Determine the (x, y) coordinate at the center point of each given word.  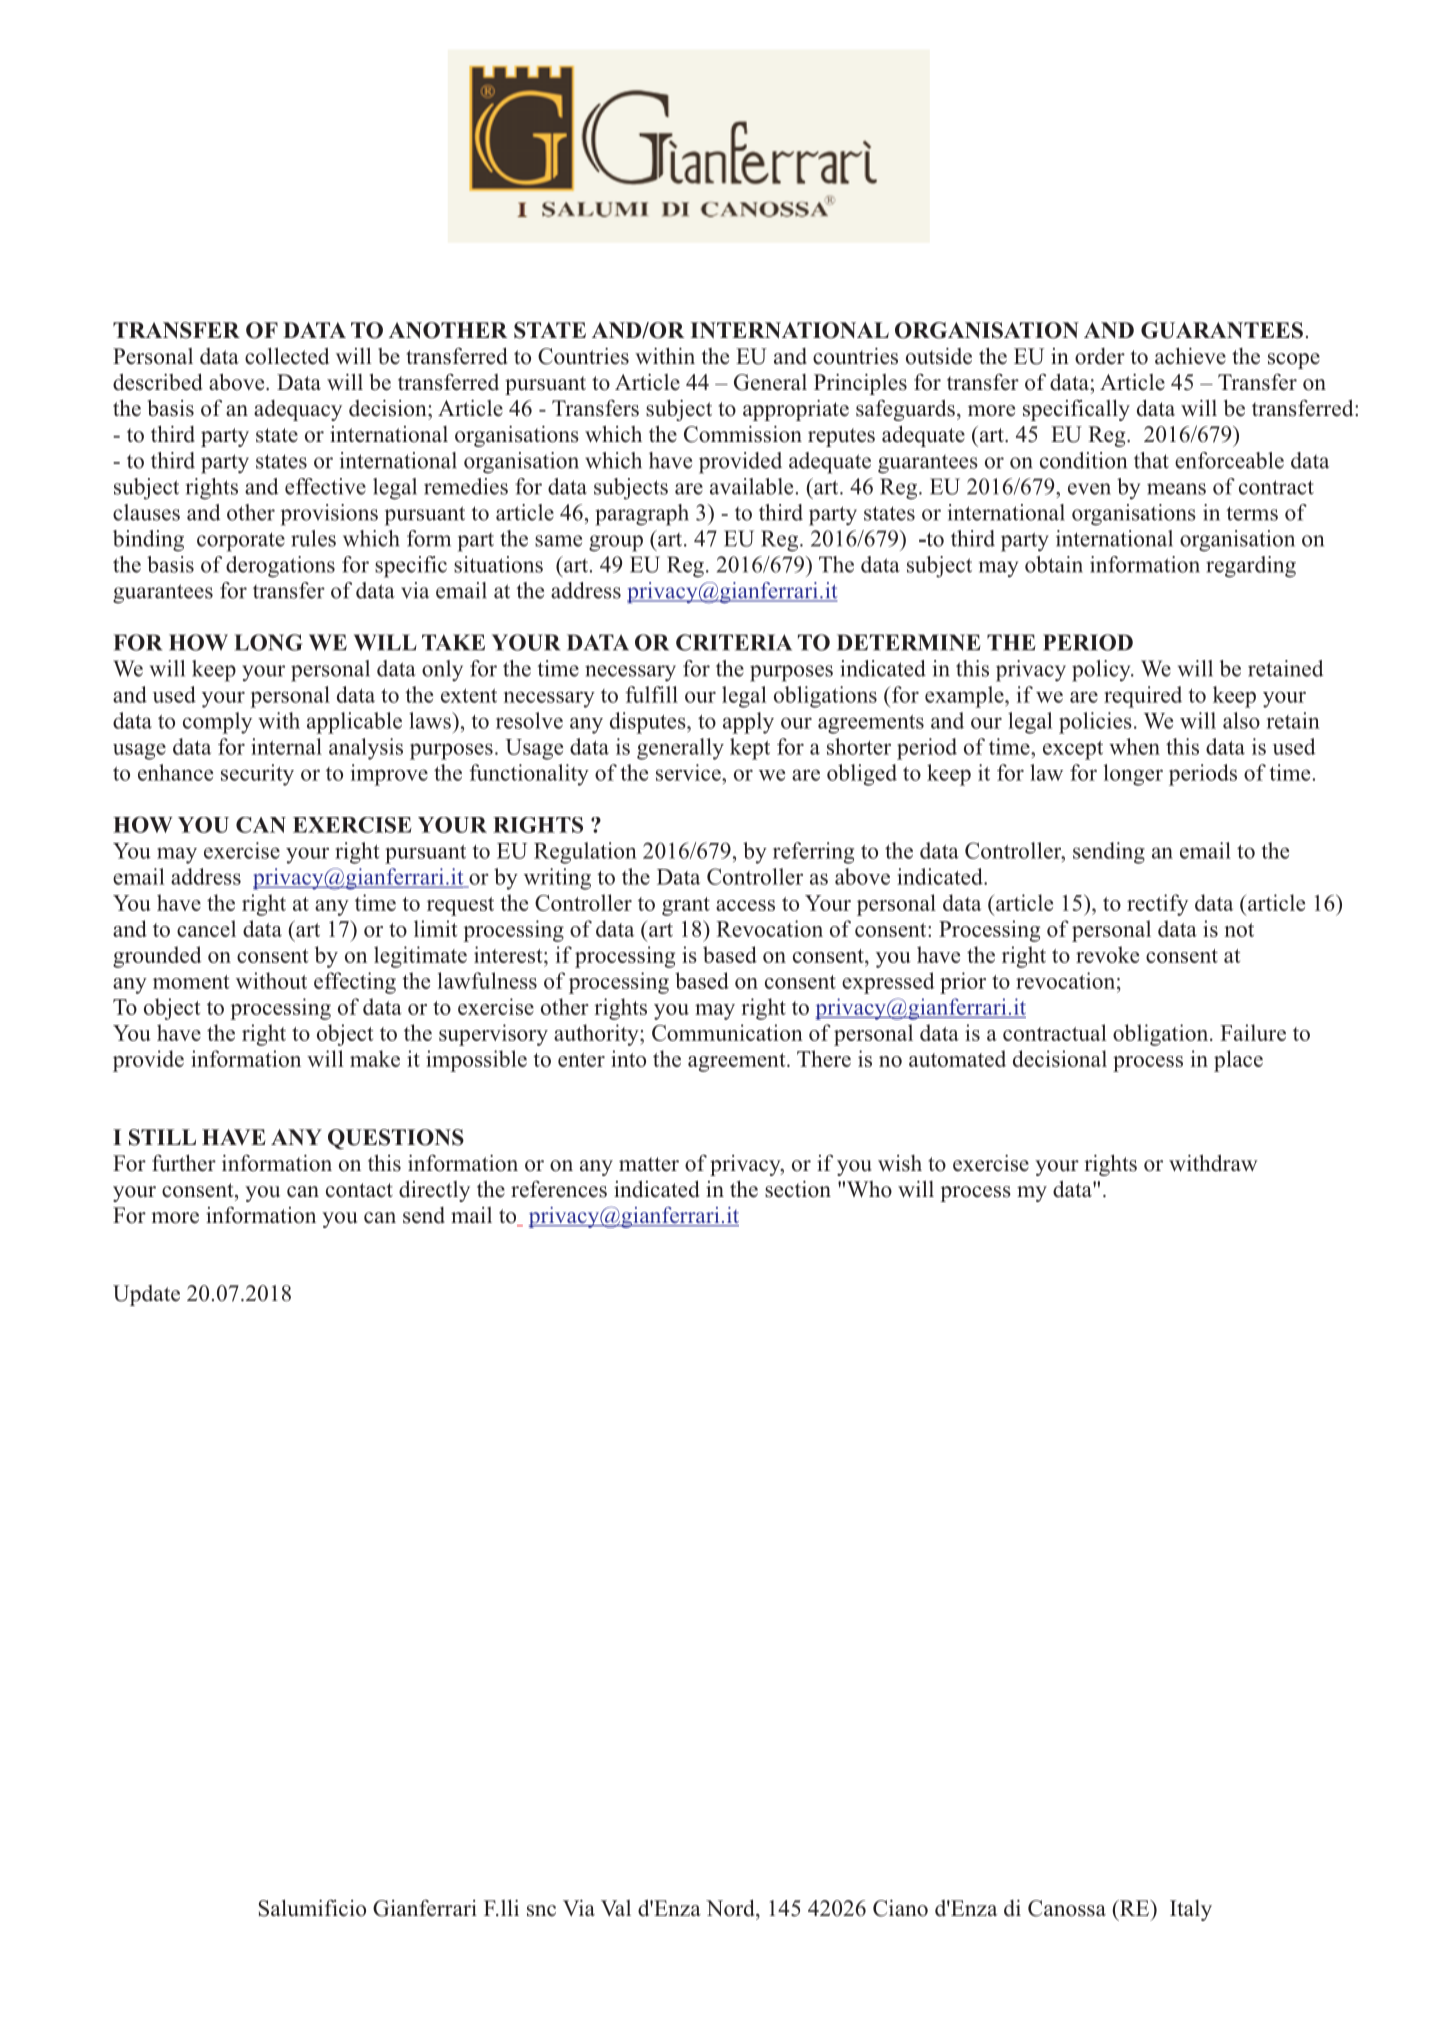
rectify (1157, 905)
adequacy (298, 410)
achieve (1190, 356)
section (798, 1189)
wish (900, 1163)
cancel (206, 928)
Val (616, 1908)
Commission (743, 434)
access (745, 905)
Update (146, 1295)
